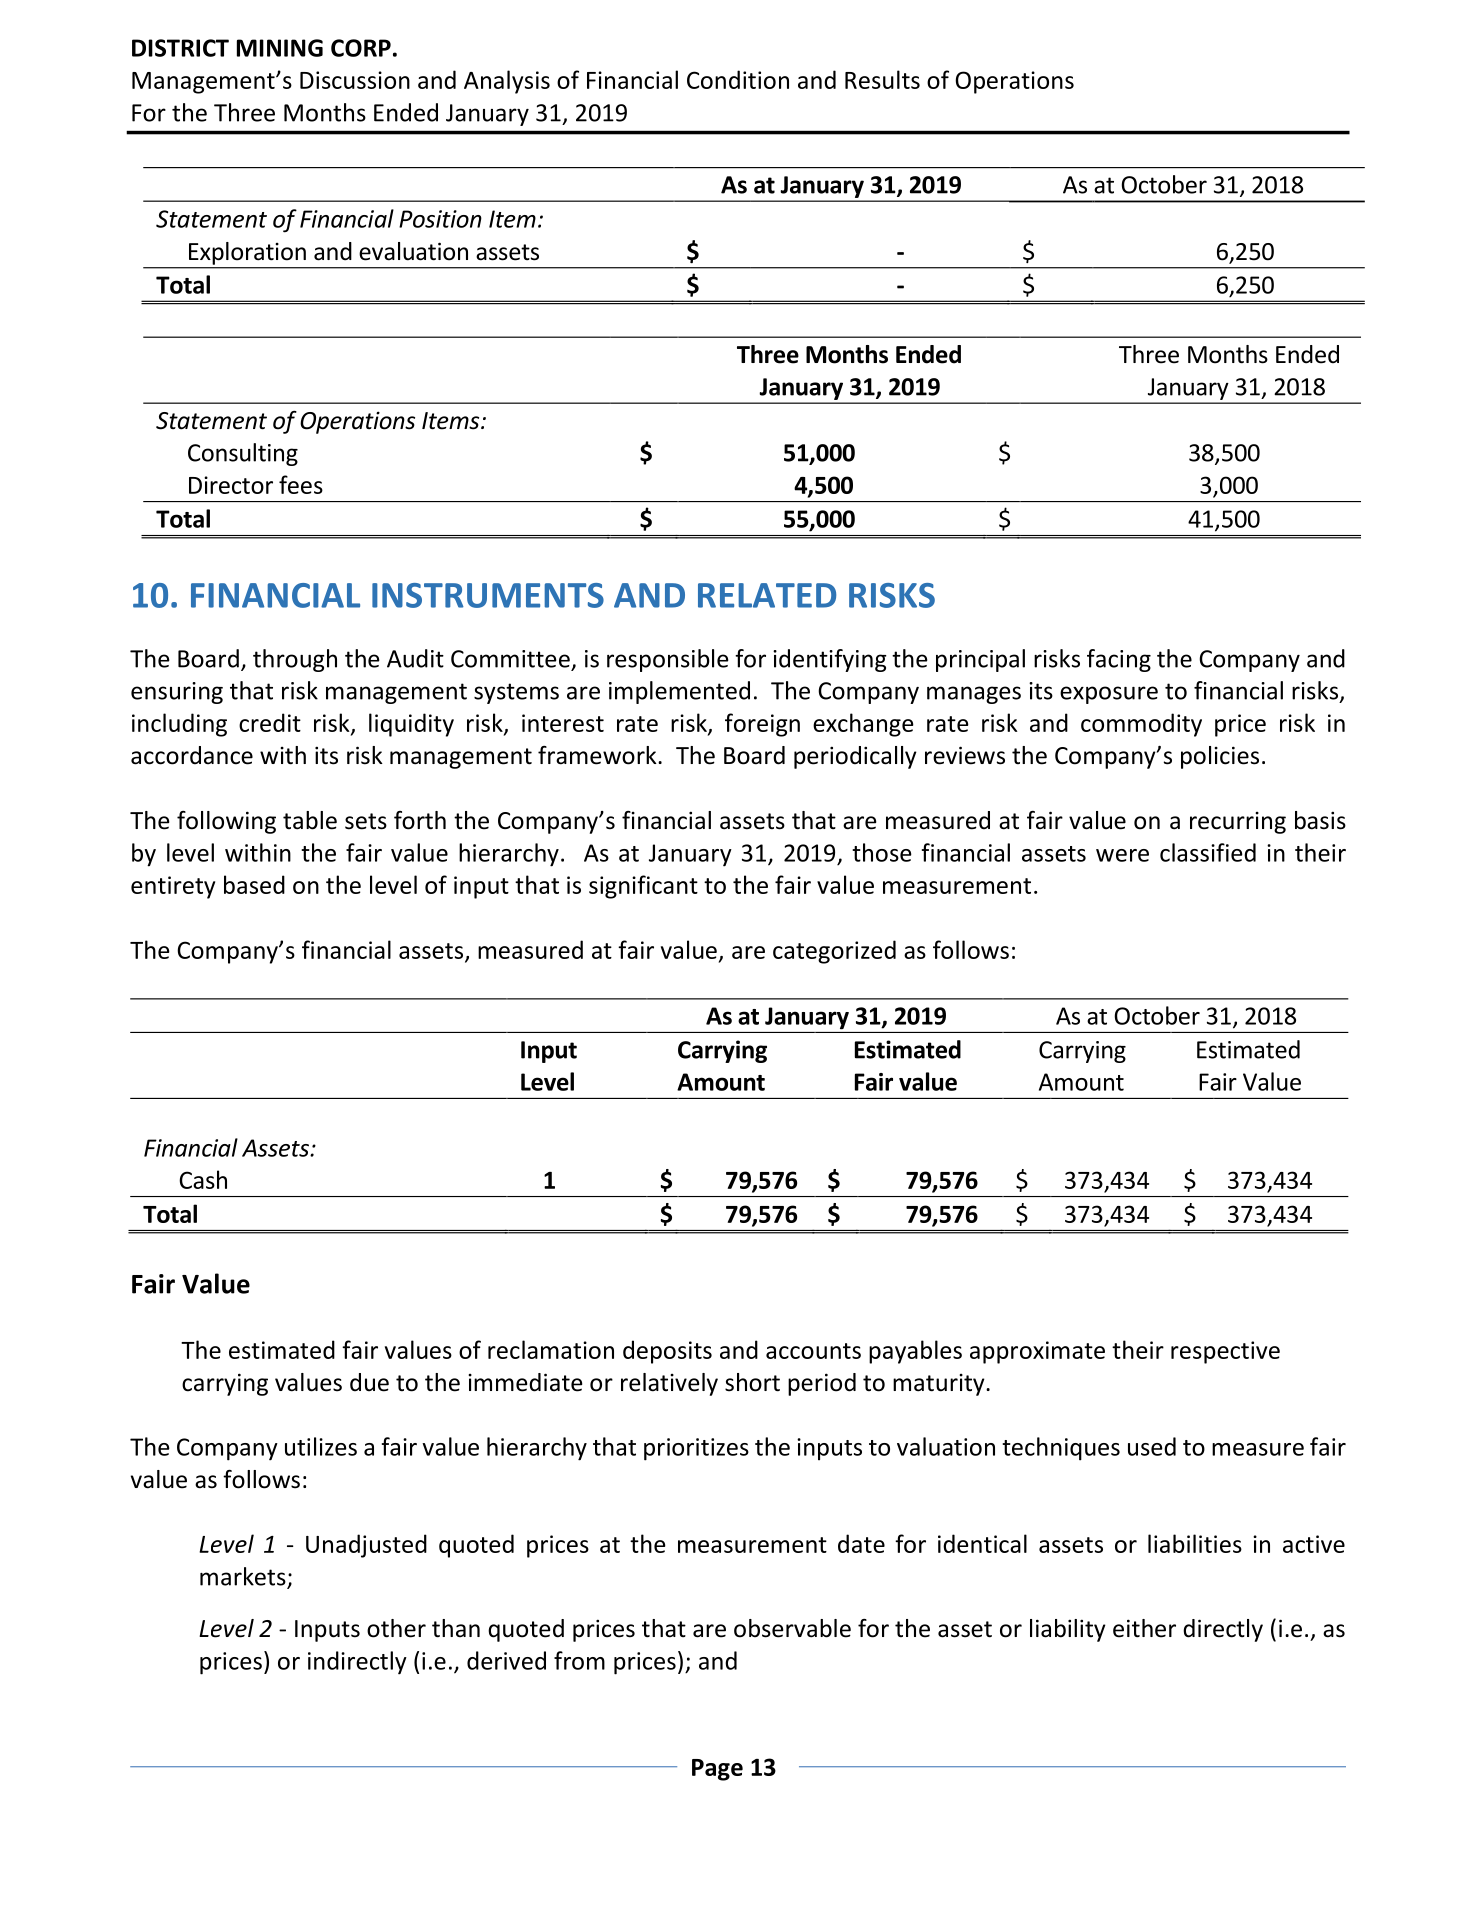 Image resolution: width=1476 pixels, height=1910 pixels. Describe the element at coordinates (738, 79) in the screenshot. I see `Condition` at that location.
